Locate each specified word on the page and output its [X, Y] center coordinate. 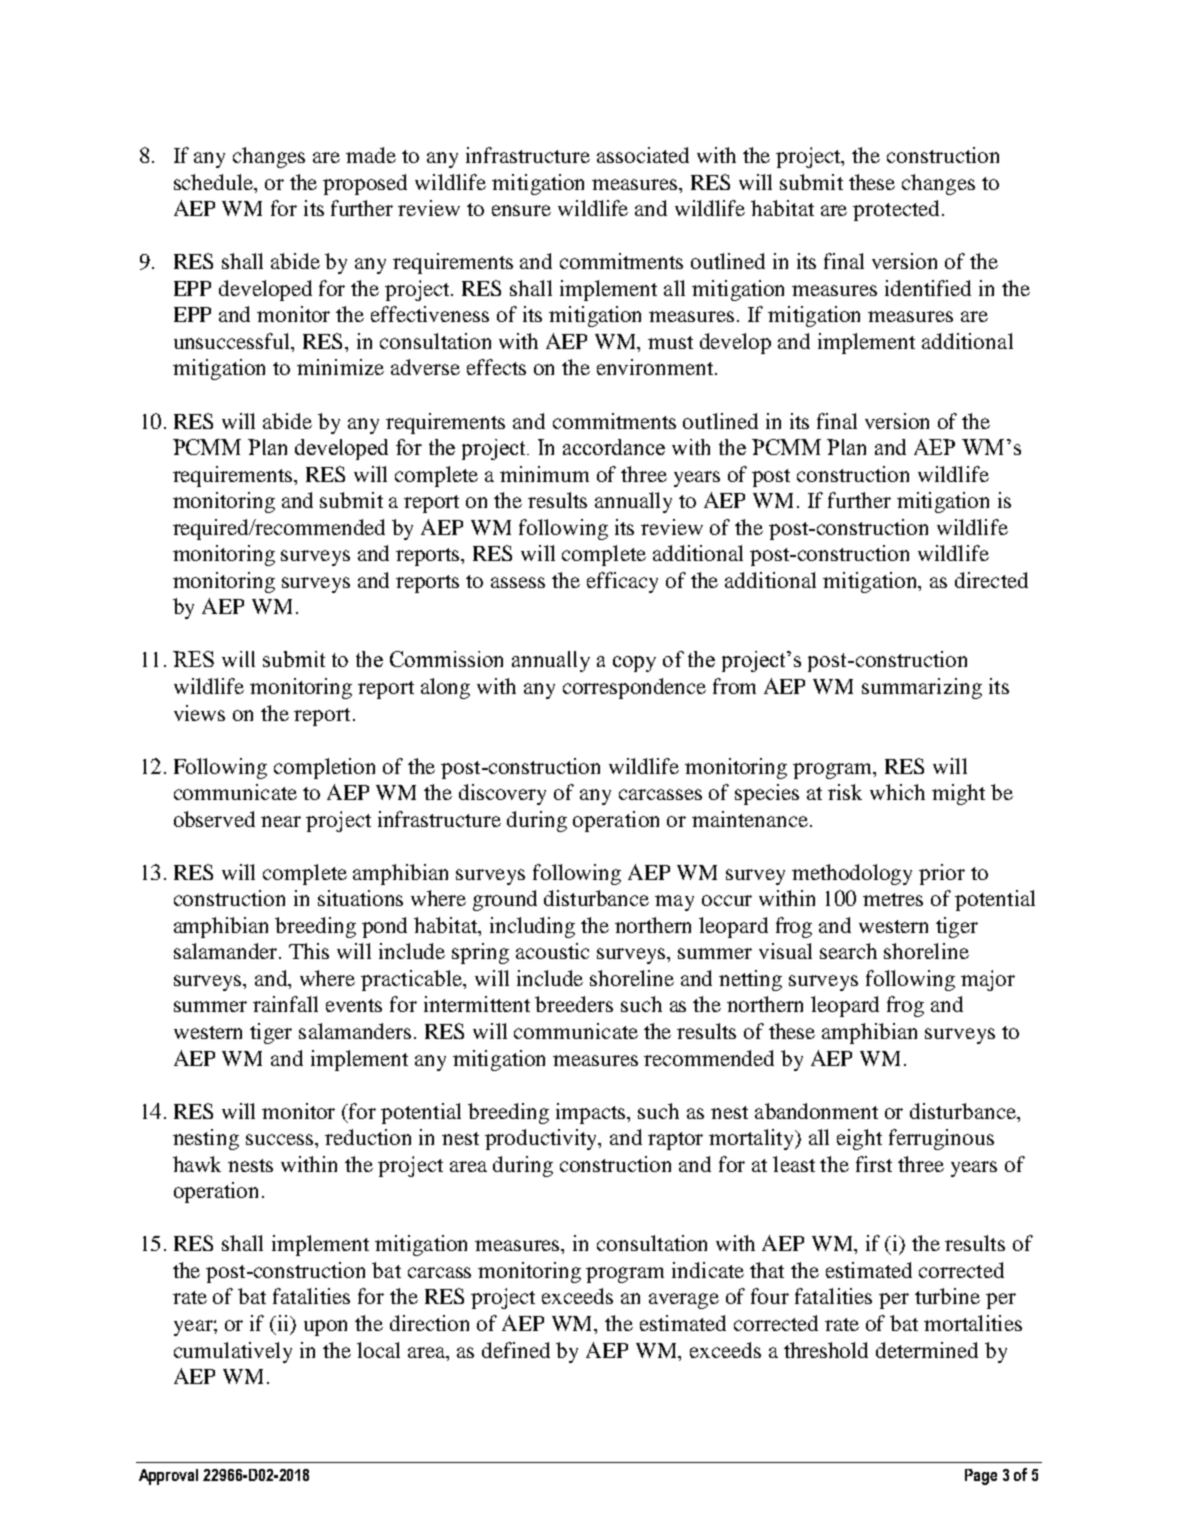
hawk [197, 1164]
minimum [544, 474]
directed [991, 580]
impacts [592, 1113]
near [281, 821]
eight [859, 1139]
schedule [215, 182]
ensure [521, 210]
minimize [340, 367]
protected [896, 210]
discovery [502, 794]
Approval [168, 1477]
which [897, 792]
